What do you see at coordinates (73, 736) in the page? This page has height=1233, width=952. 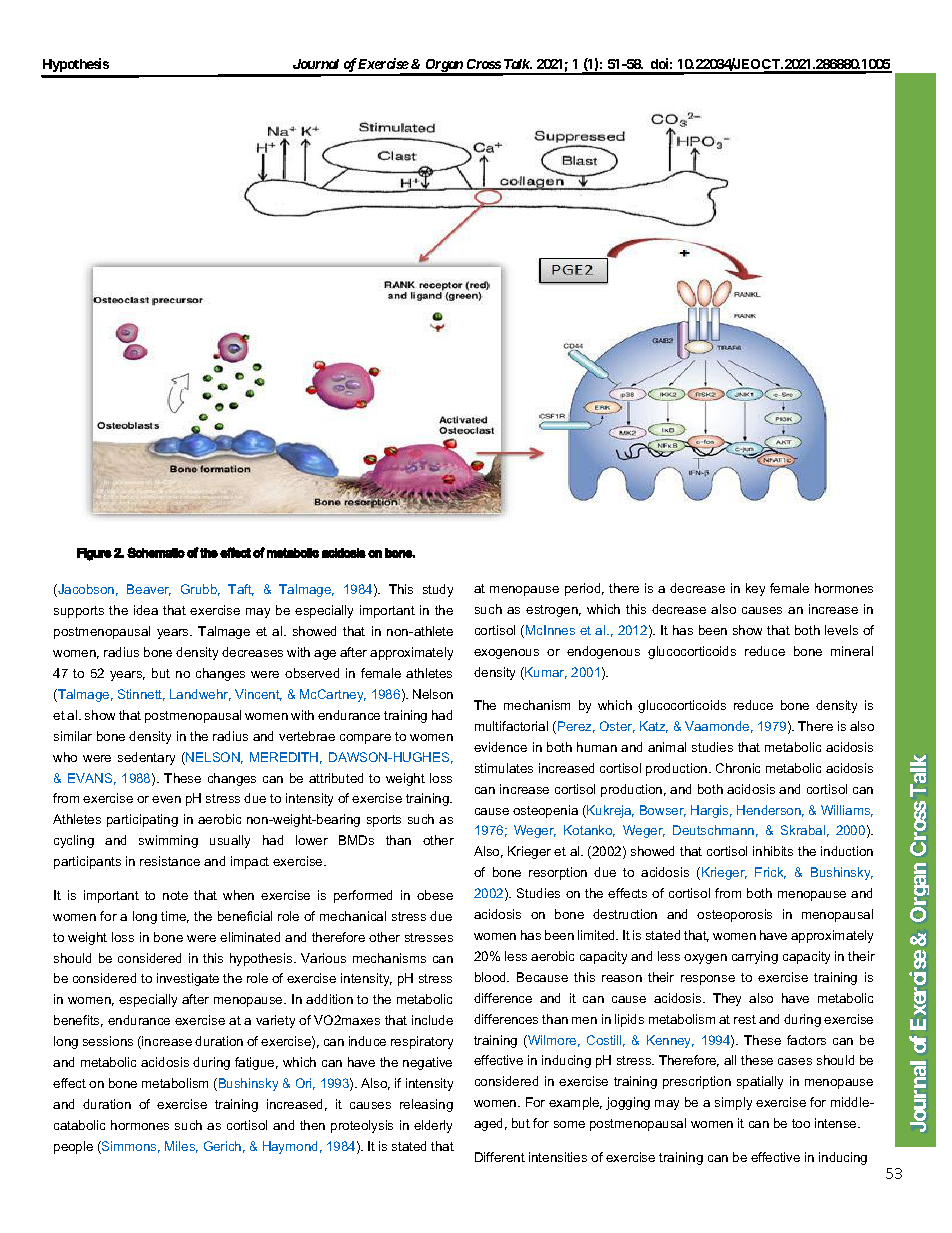 I see `similar` at bounding box center [73, 736].
